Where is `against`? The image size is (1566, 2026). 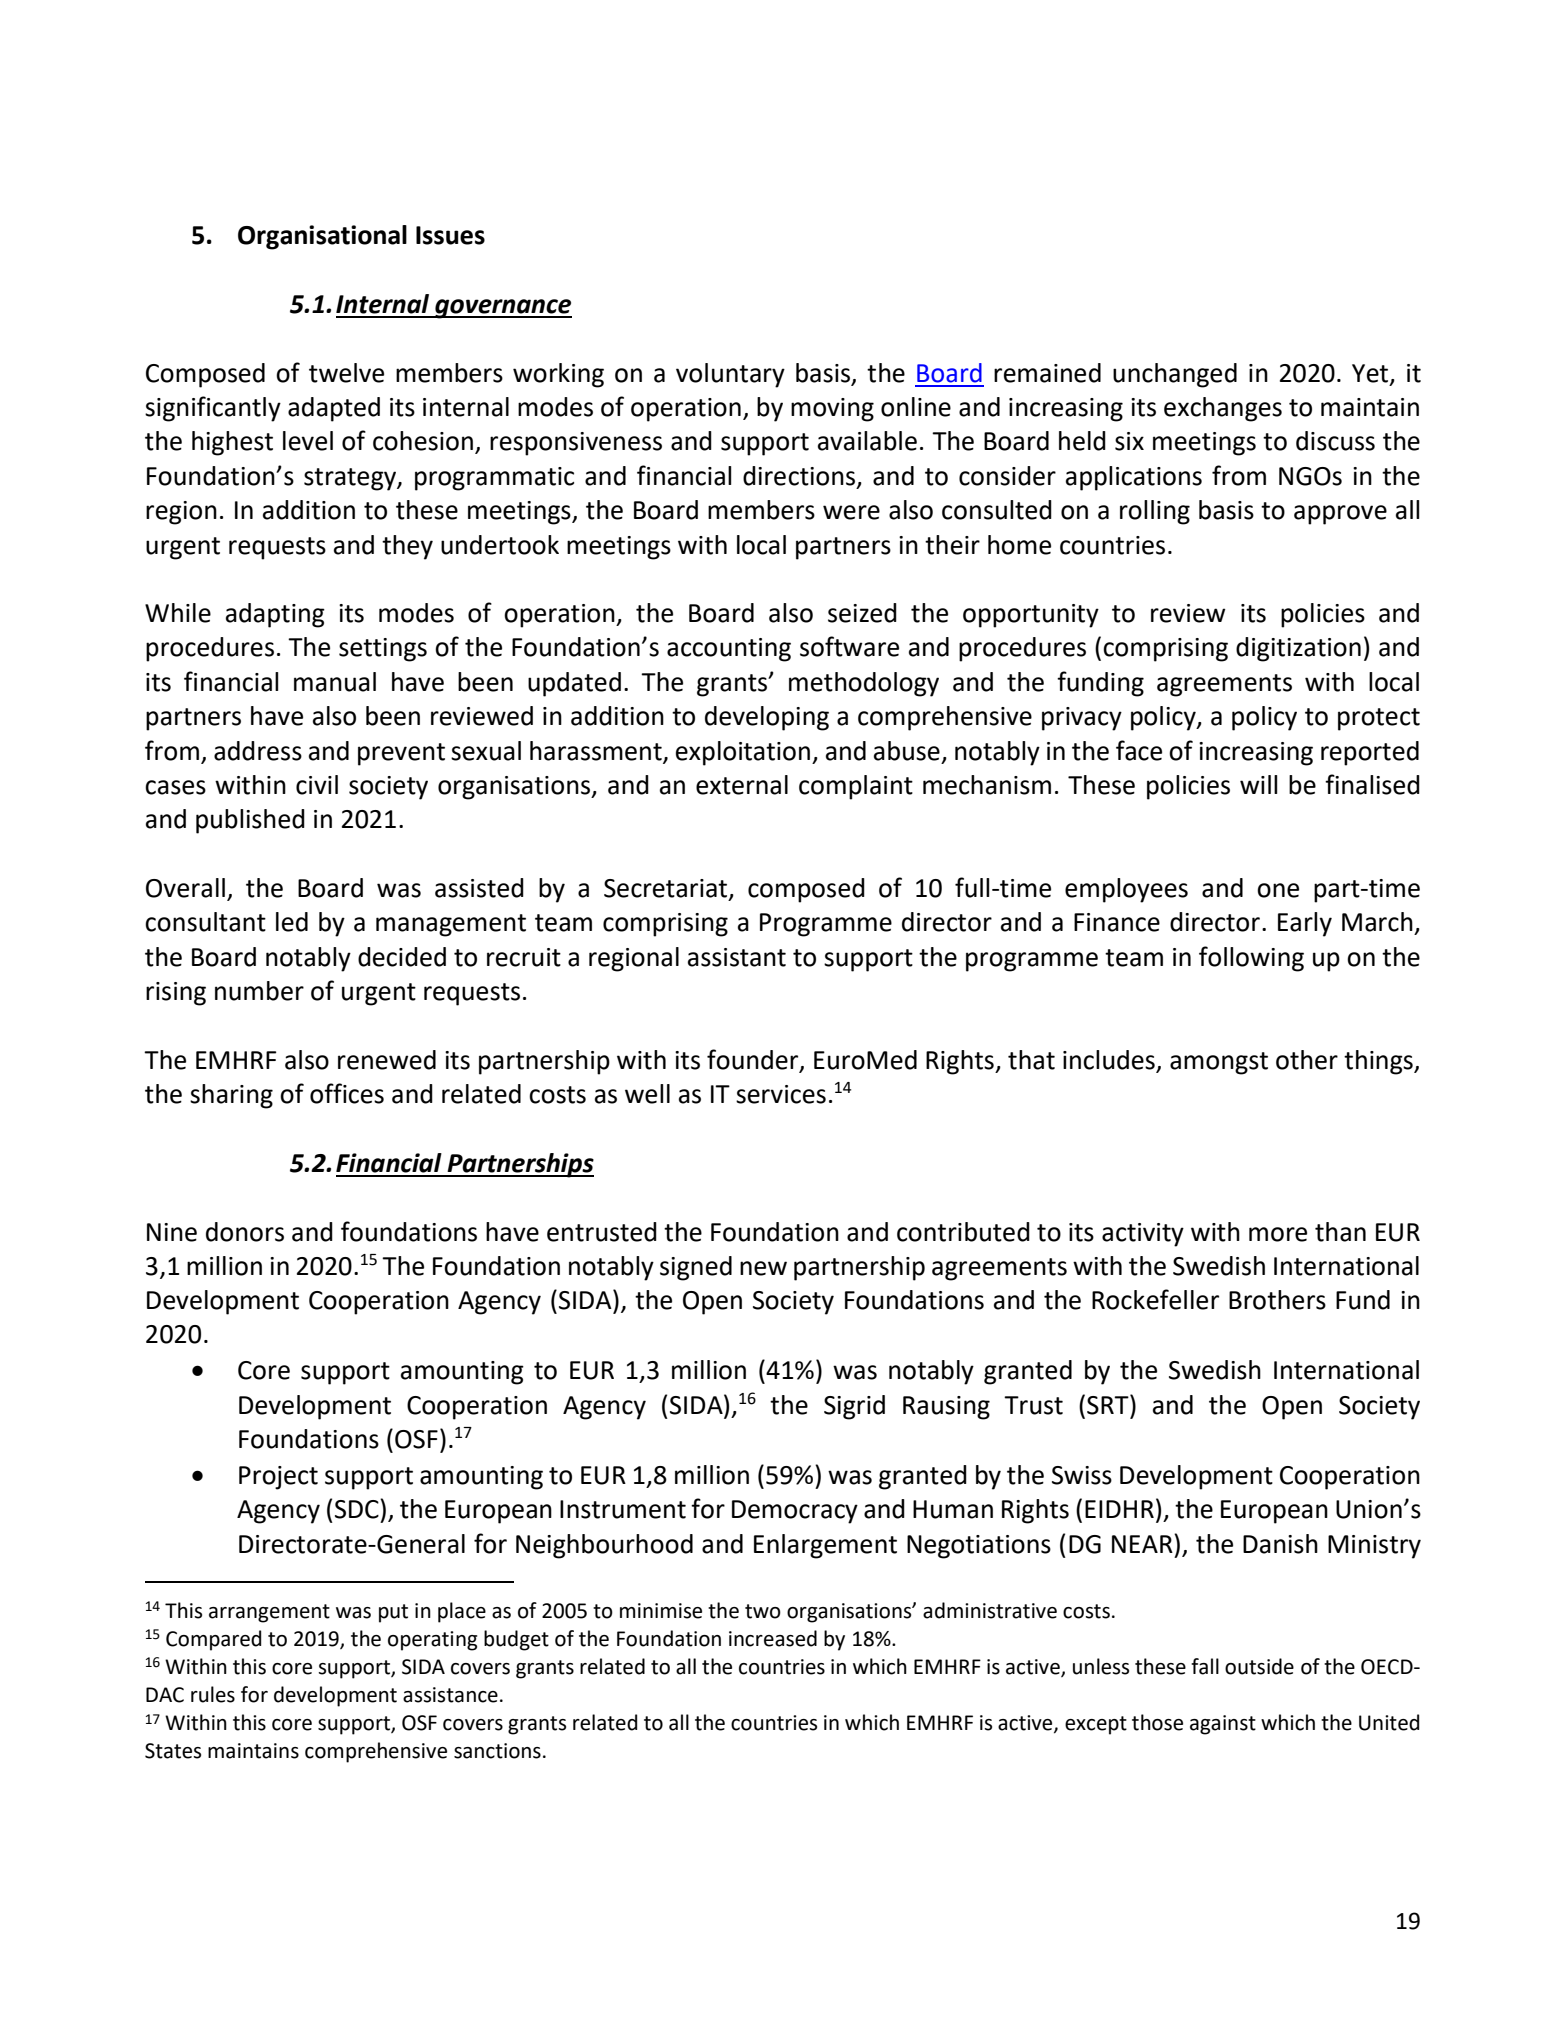 against is located at coordinates (1223, 1725).
